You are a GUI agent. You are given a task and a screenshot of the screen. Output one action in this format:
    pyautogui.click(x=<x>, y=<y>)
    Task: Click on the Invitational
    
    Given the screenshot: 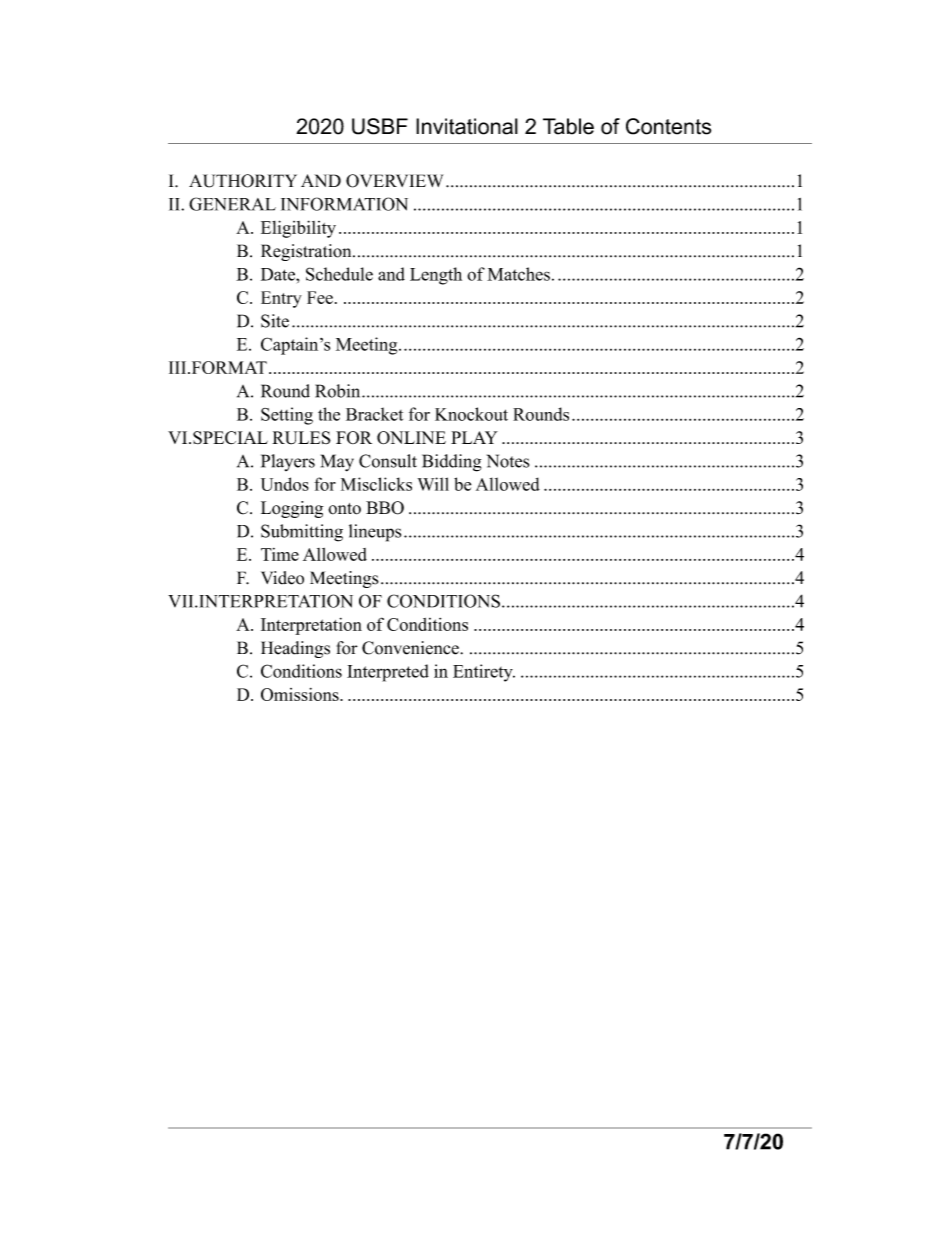 What is the action you would take?
    pyautogui.click(x=467, y=126)
